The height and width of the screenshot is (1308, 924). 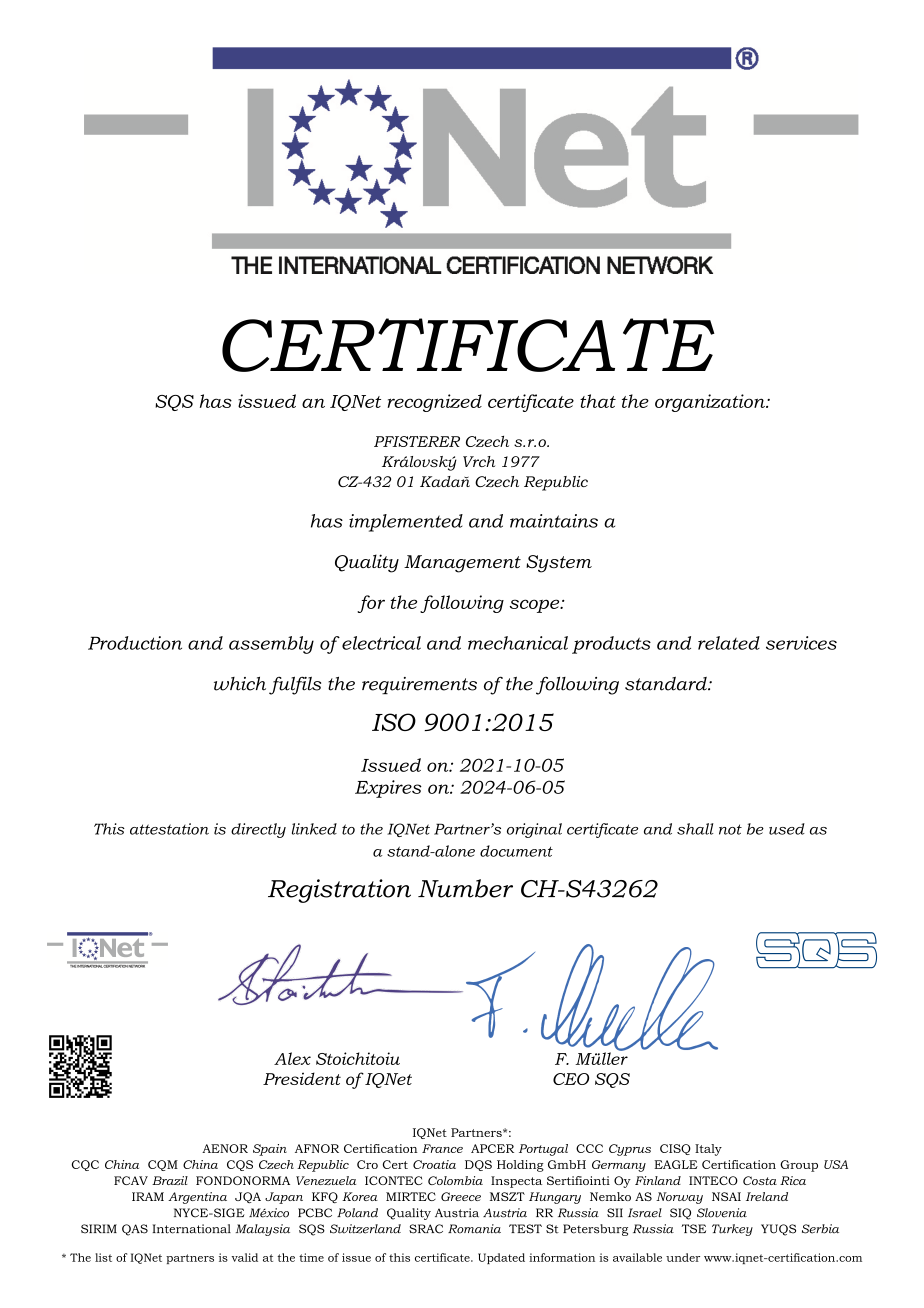 What do you see at coordinates (516, 851) in the screenshot?
I see `document` at bounding box center [516, 851].
